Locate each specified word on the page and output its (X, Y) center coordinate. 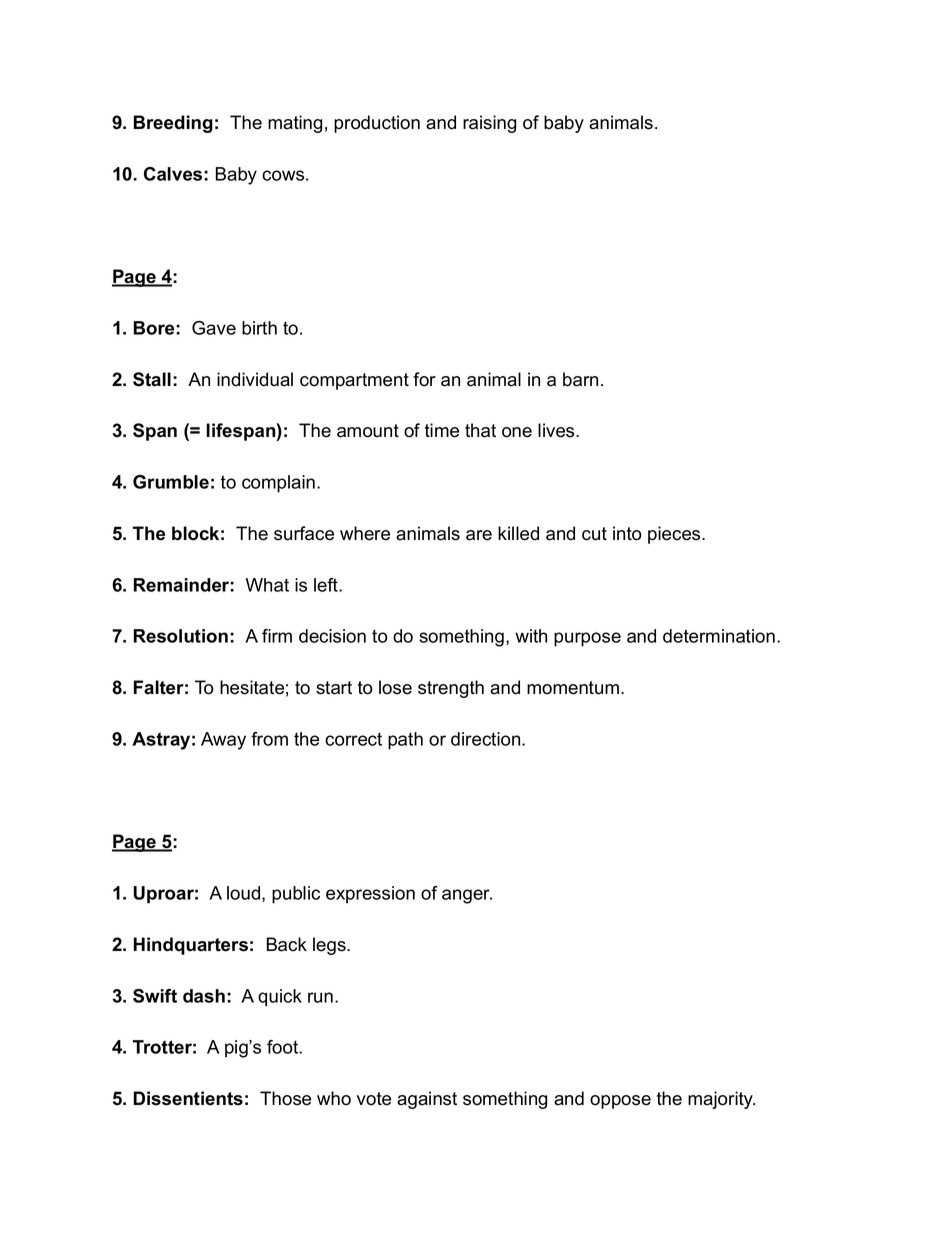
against (427, 1100)
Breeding (173, 124)
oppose (620, 1102)
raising (489, 124)
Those (285, 1098)
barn (580, 379)
